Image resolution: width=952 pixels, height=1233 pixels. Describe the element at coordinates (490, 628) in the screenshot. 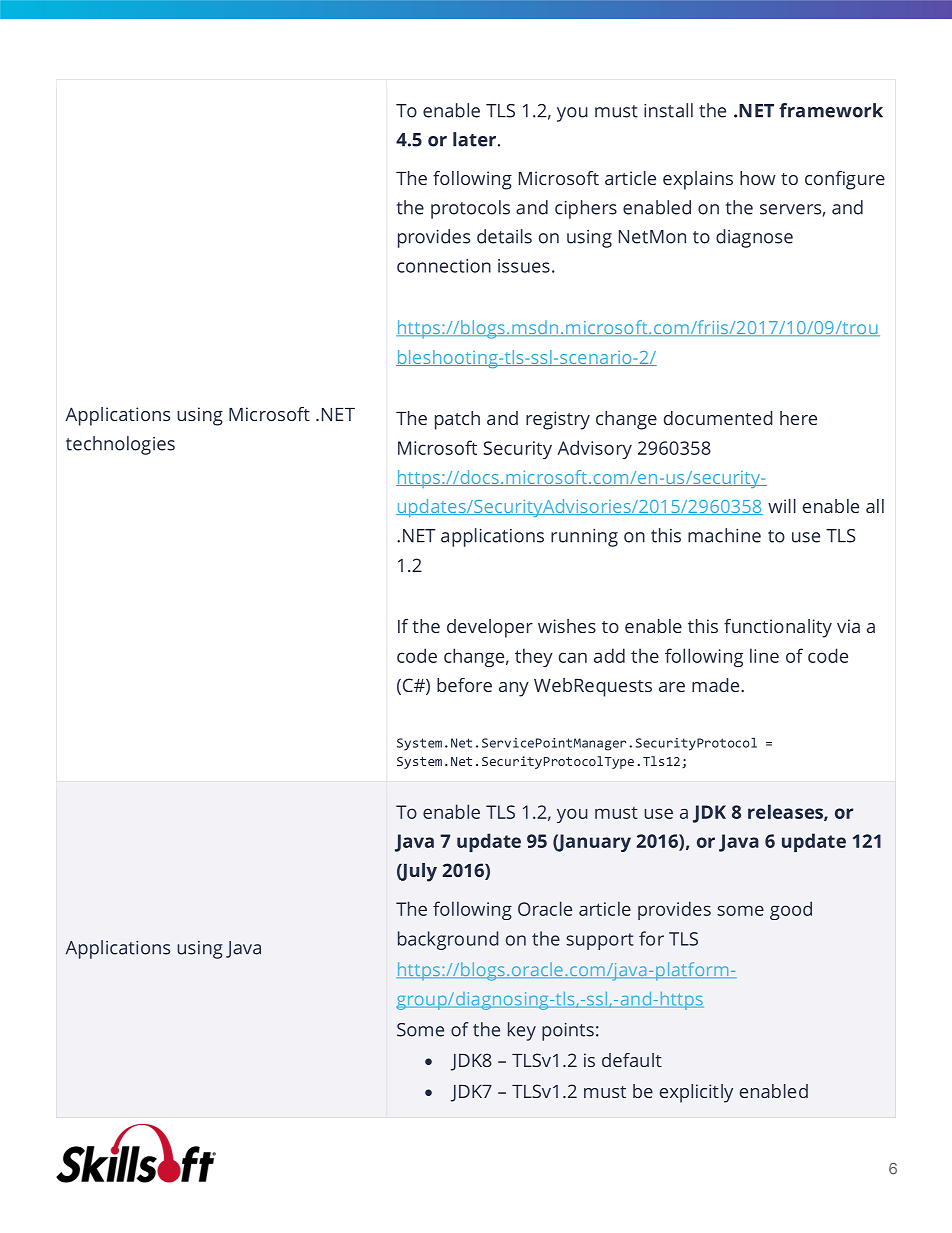

I see `developer` at that location.
